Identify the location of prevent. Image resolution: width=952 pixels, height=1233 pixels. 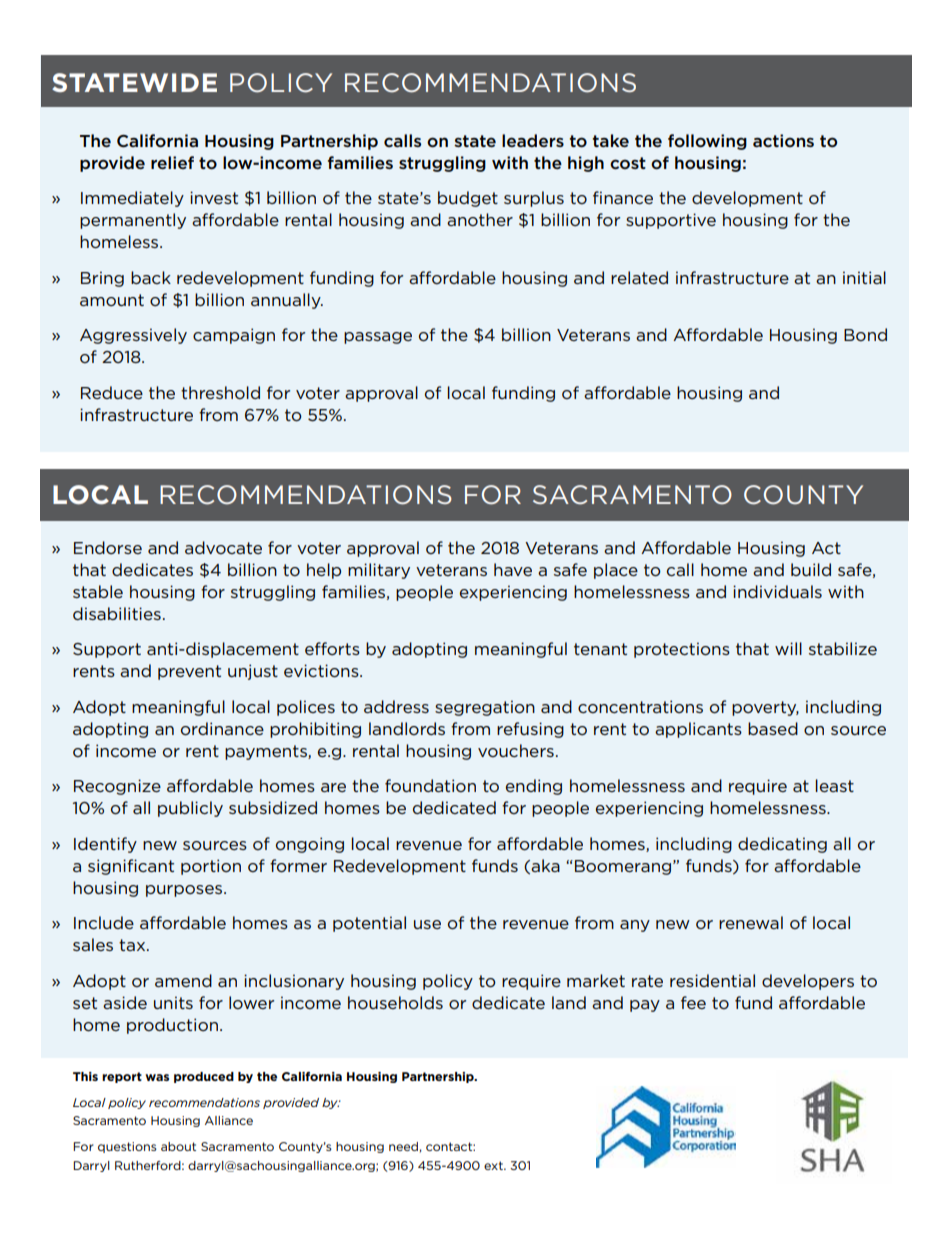
(189, 672).
